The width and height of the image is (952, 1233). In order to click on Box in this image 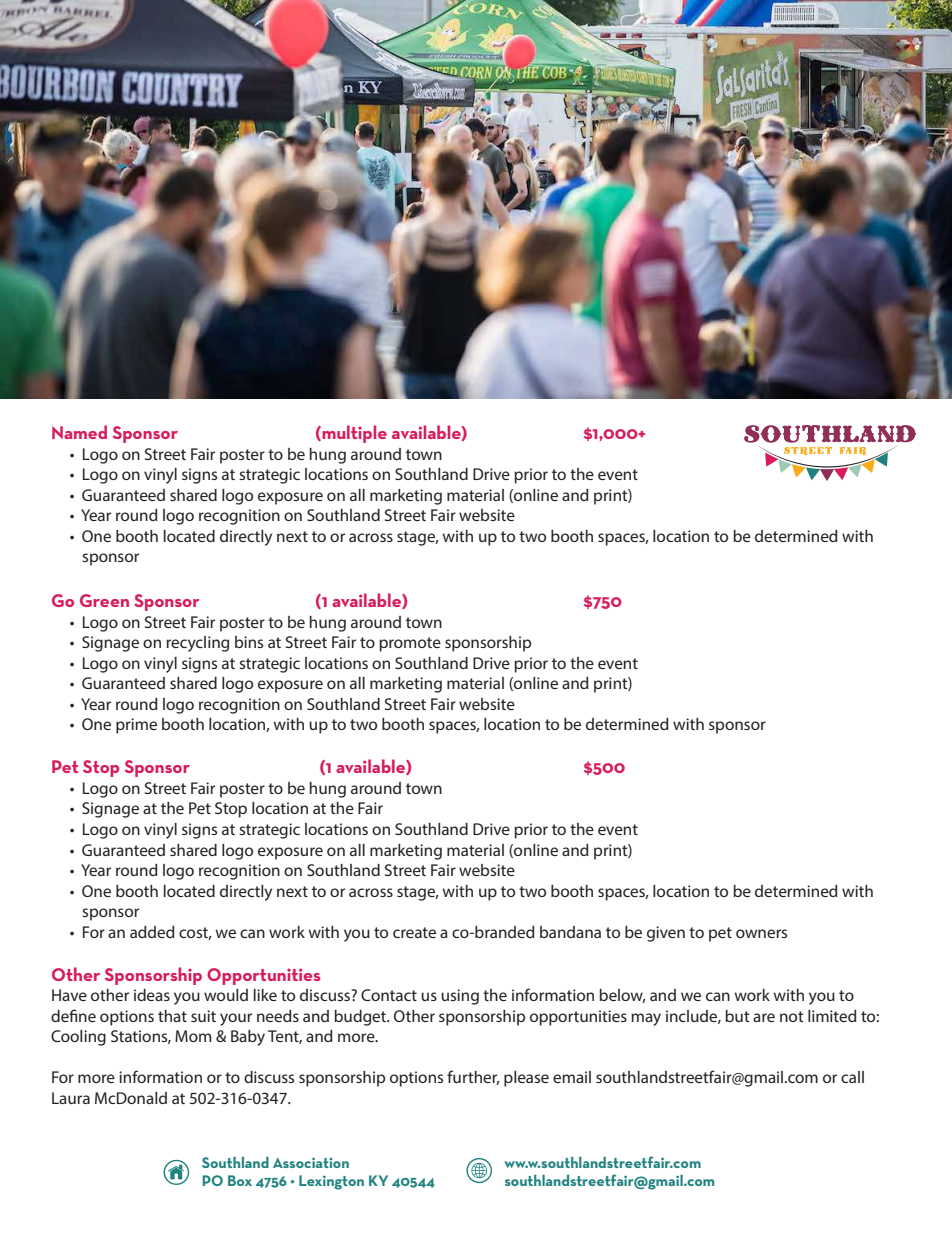, I will do `click(240, 1180)`.
